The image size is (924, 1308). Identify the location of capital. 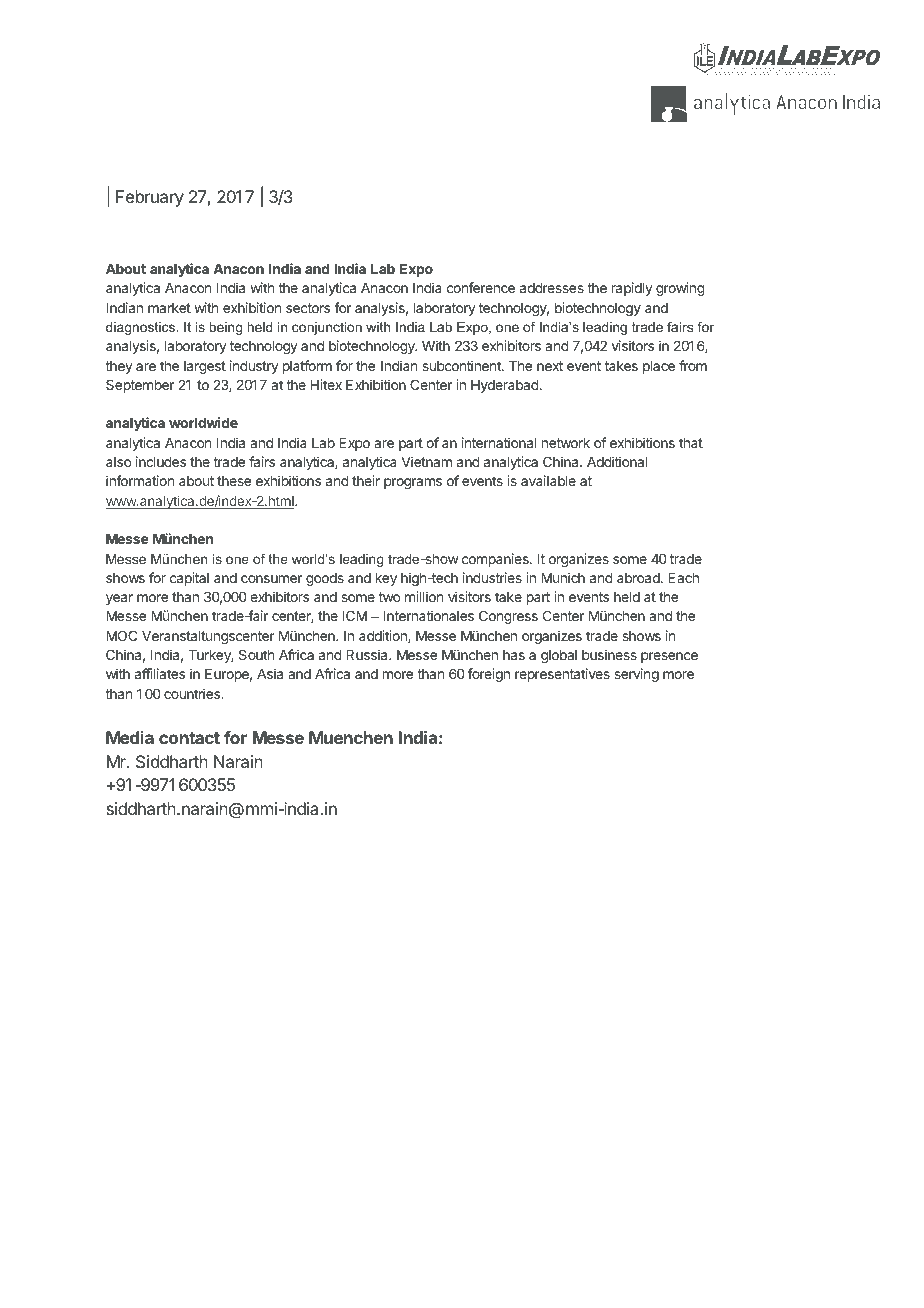
(189, 579).
